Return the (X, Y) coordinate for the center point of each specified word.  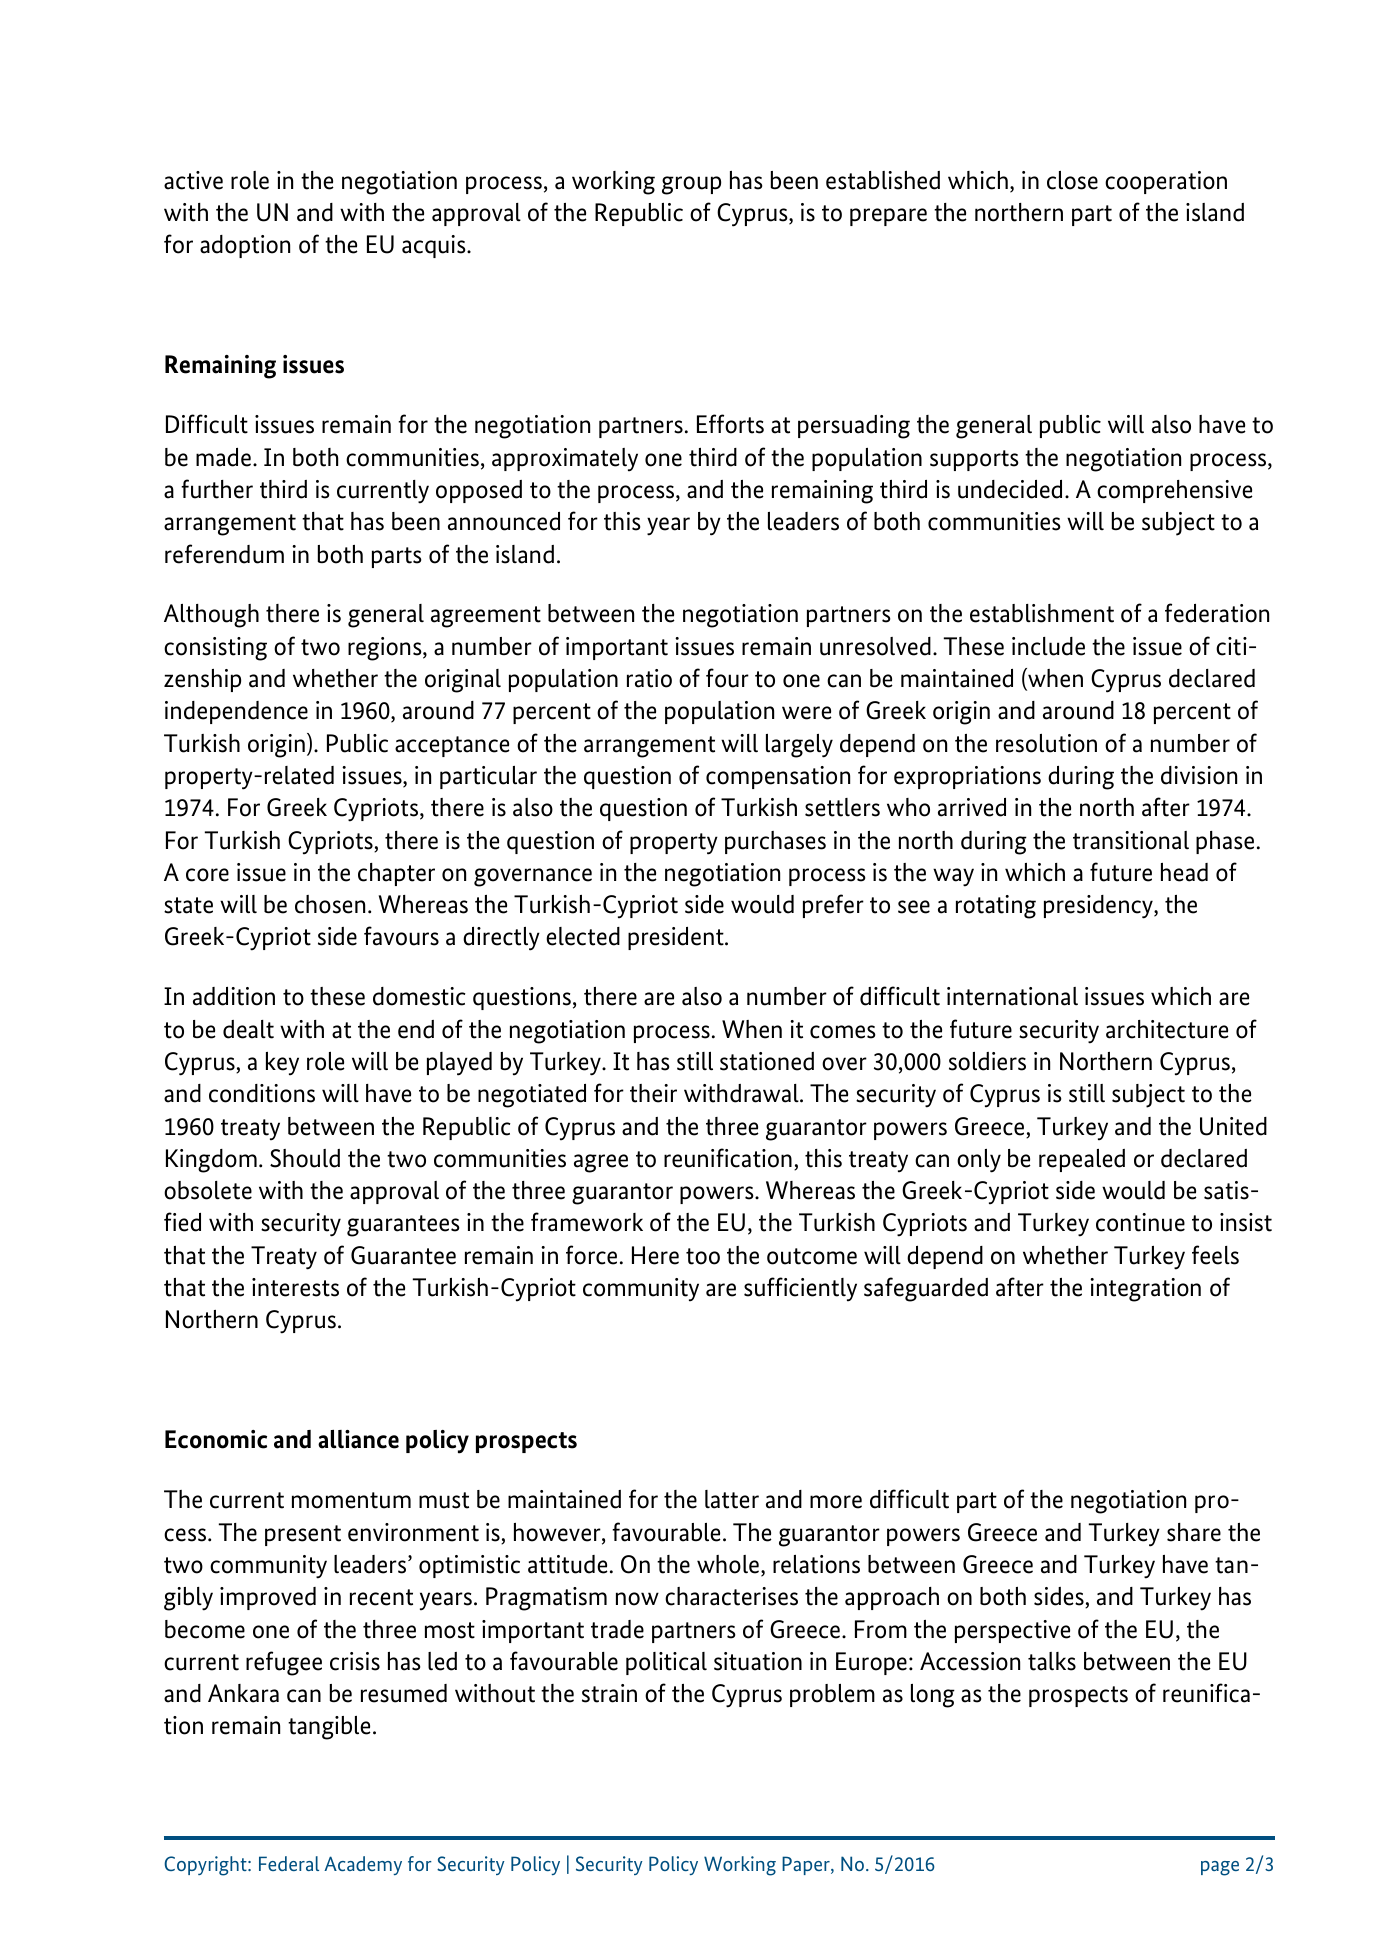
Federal (289, 1863)
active (193, 180)
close (1072, 180)
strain (609, 1693)
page (1220, 1868)
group (691, 185)
